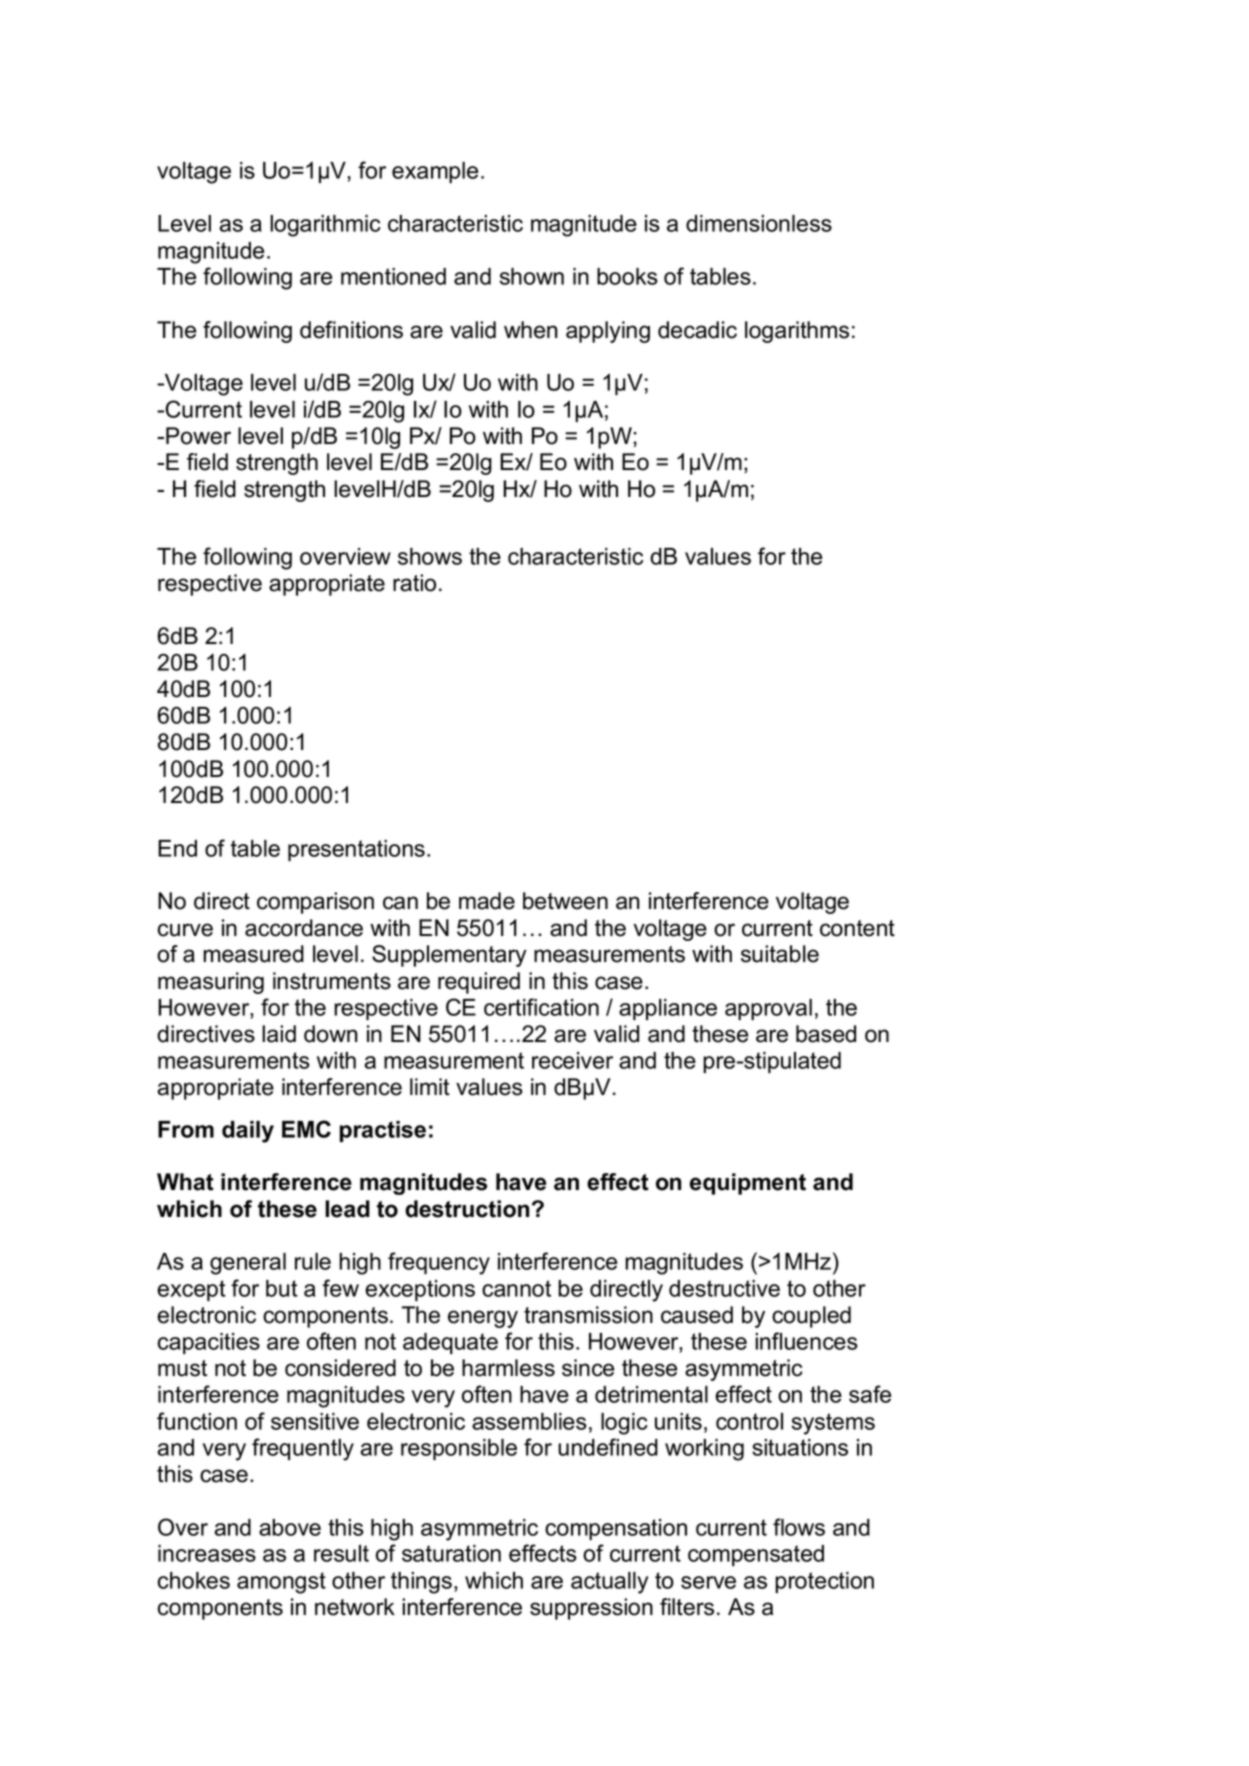 The height and width of the screenshot is (1766, 1249). What do you see at coordinates (759, 223) in the screenshot?
I see `dimensionless` at bounding box center [759, 223].
